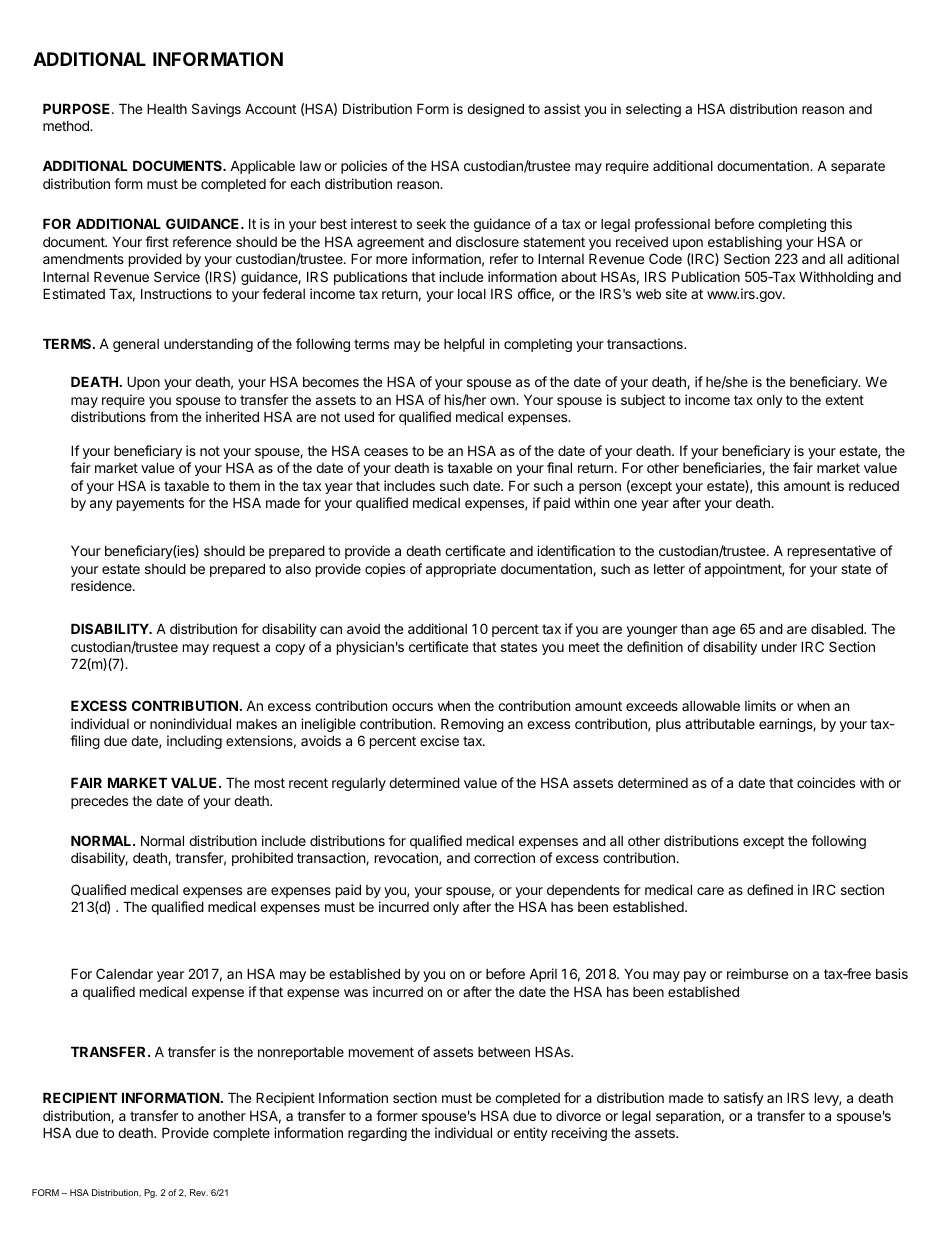  Describe the element at coordinates (495, 110) in the screenshot. I see `designed` at that location.
